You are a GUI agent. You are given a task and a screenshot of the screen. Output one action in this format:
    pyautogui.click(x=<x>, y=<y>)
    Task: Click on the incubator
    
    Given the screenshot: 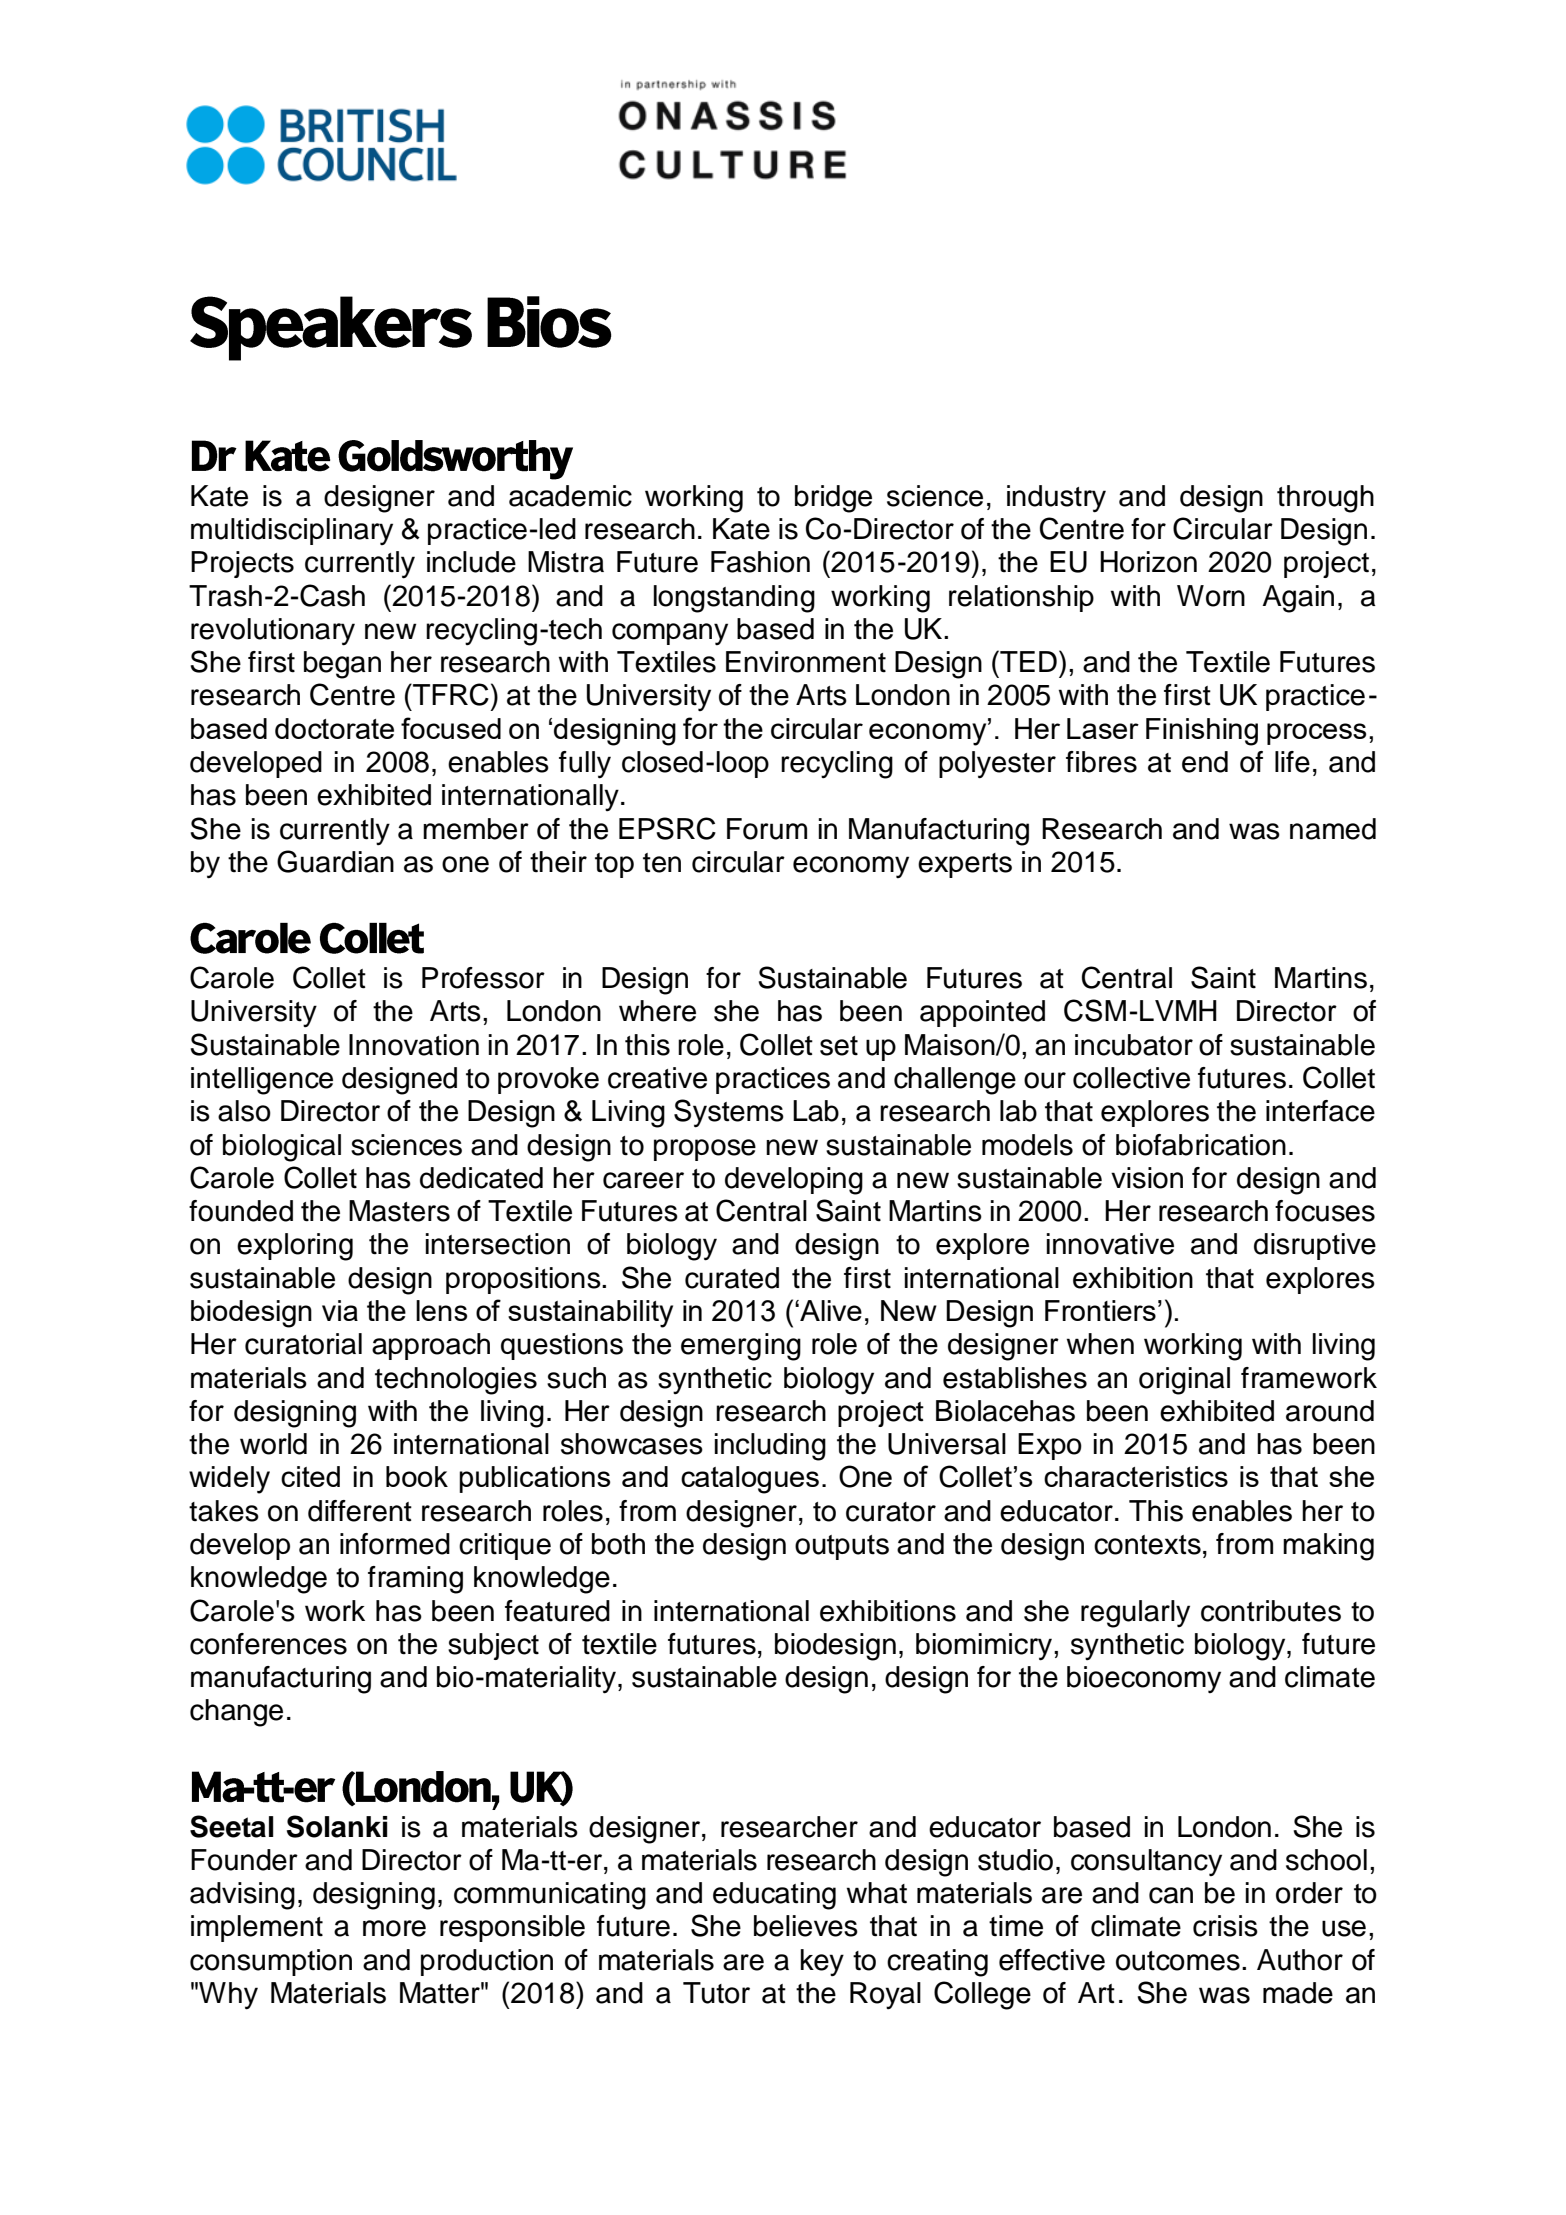 What is the action you would take?
    pyautogui.click(x=1134, y=1045)
